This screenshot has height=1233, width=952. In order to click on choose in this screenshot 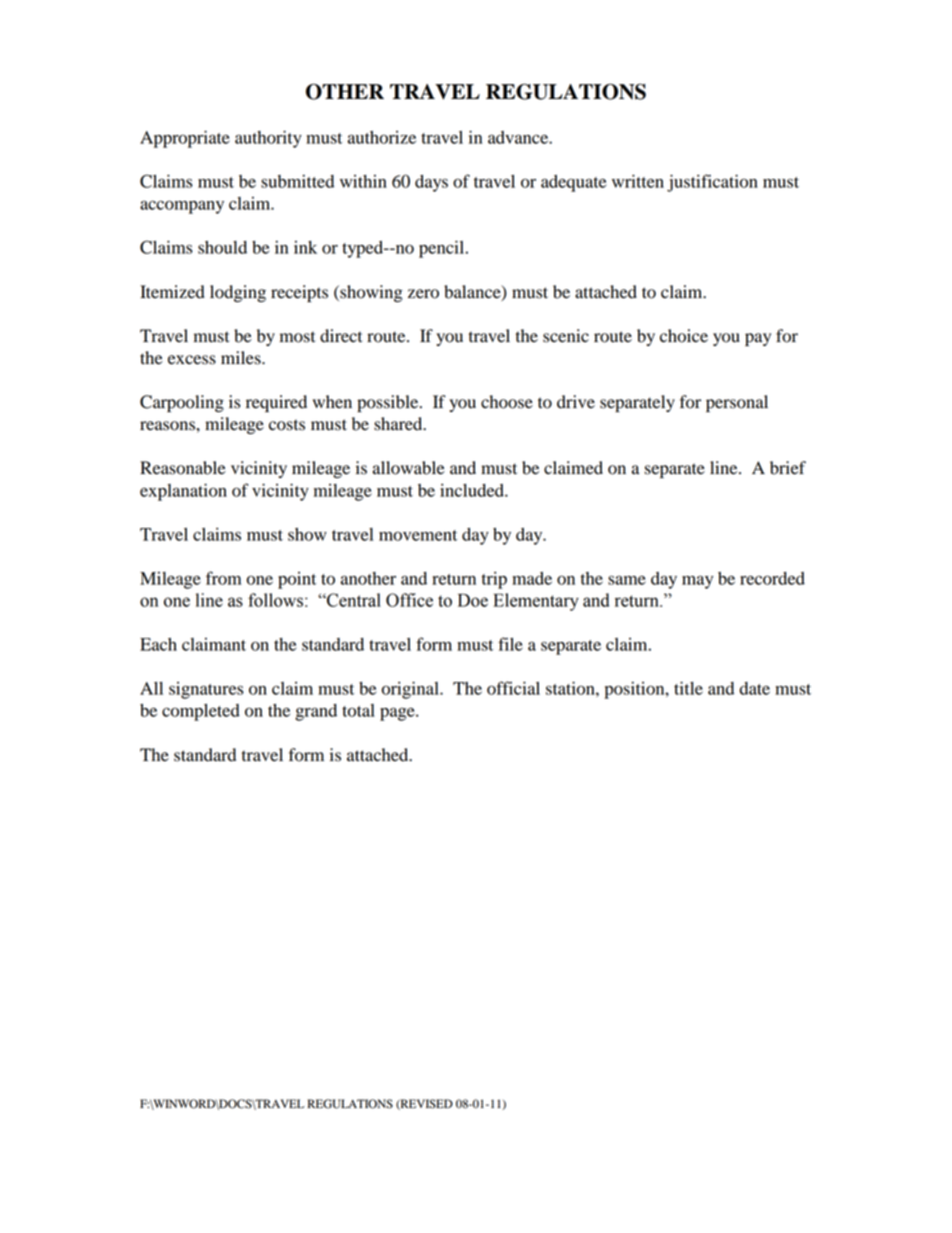, I will do `click(507, 402)`.
